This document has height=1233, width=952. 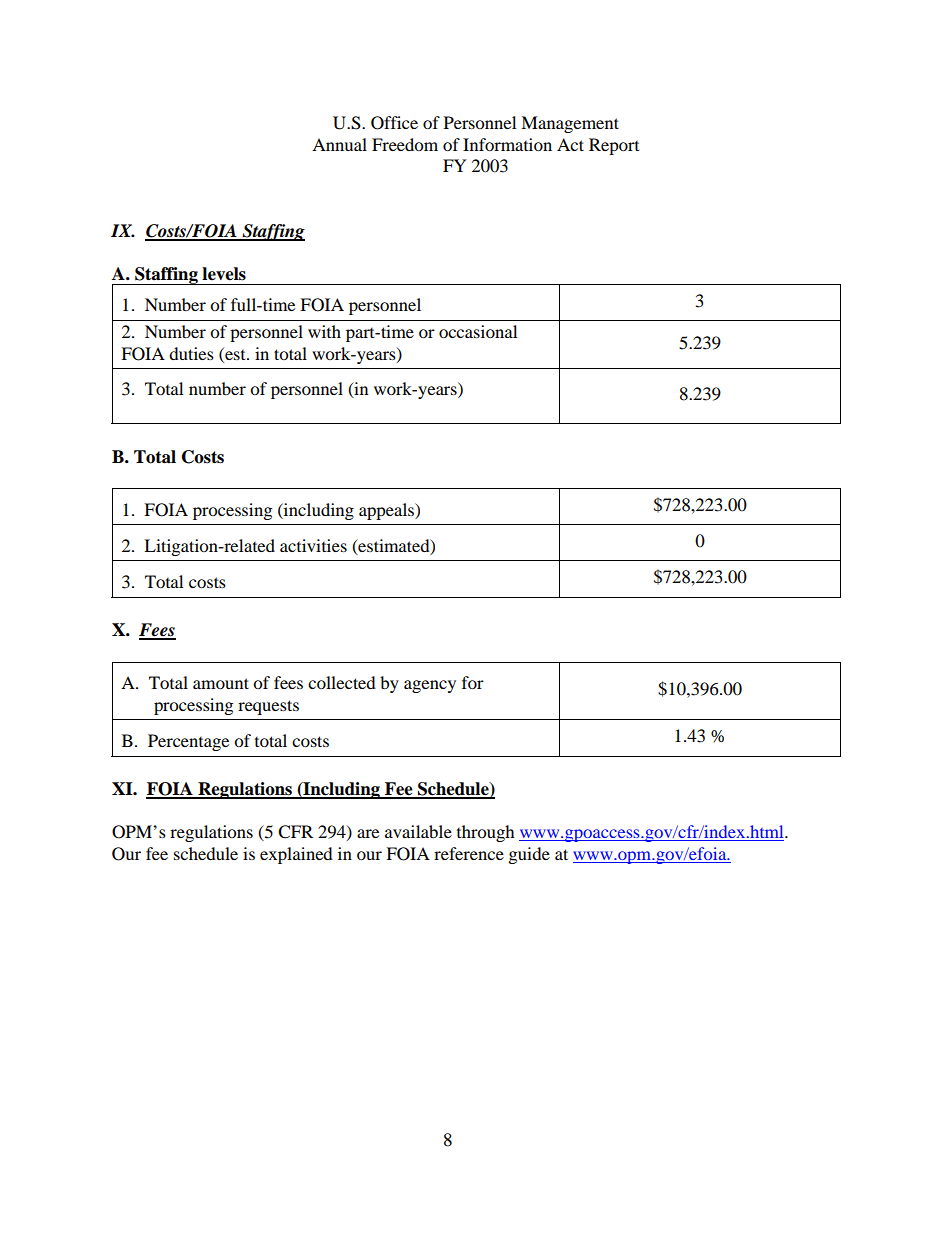 I want to click on guide, so click(x=529, y=855).
